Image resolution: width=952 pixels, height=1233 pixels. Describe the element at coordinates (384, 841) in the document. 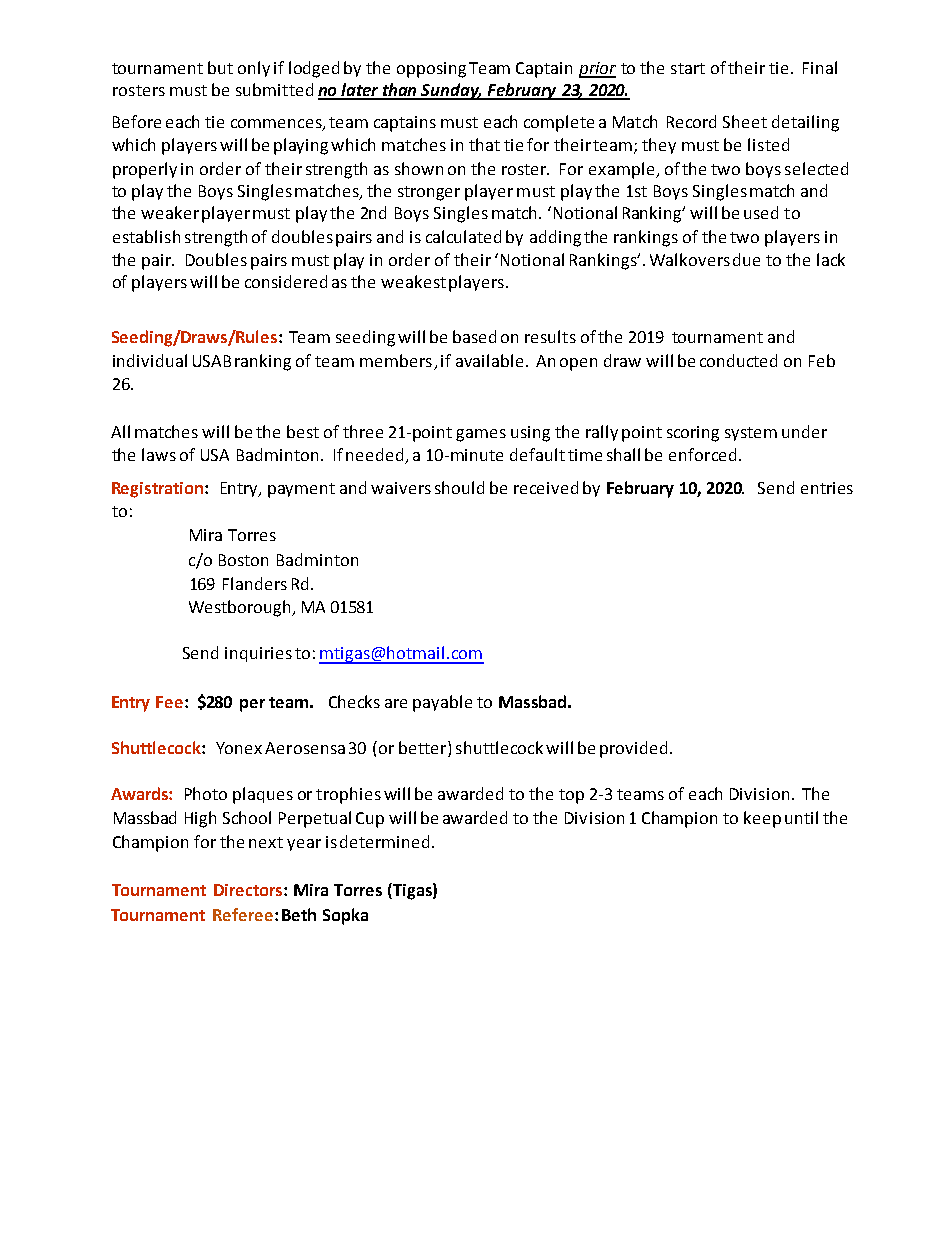

I see `determined` at that location.
